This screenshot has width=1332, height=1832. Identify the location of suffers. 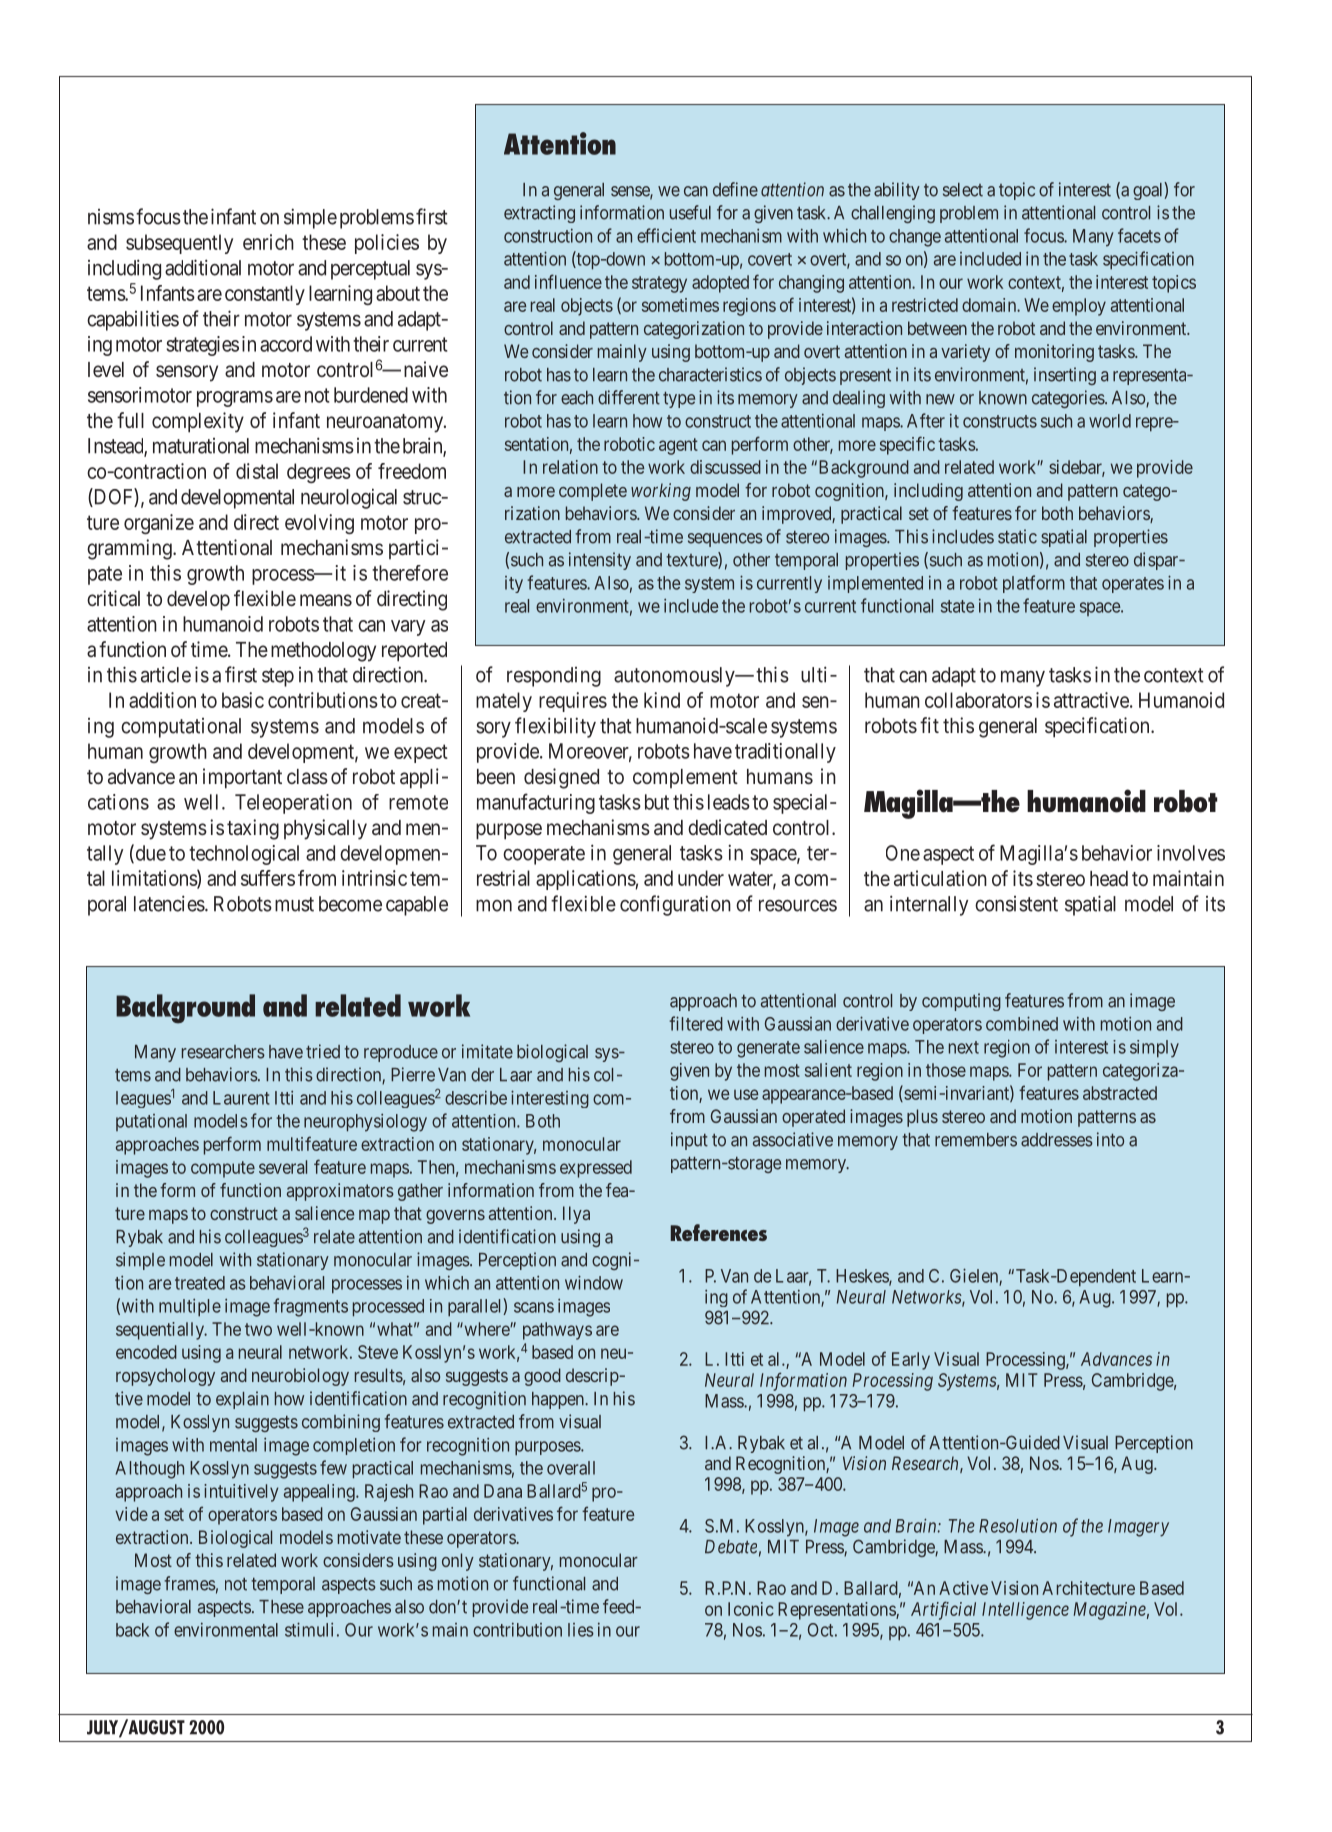
(268, 878).
